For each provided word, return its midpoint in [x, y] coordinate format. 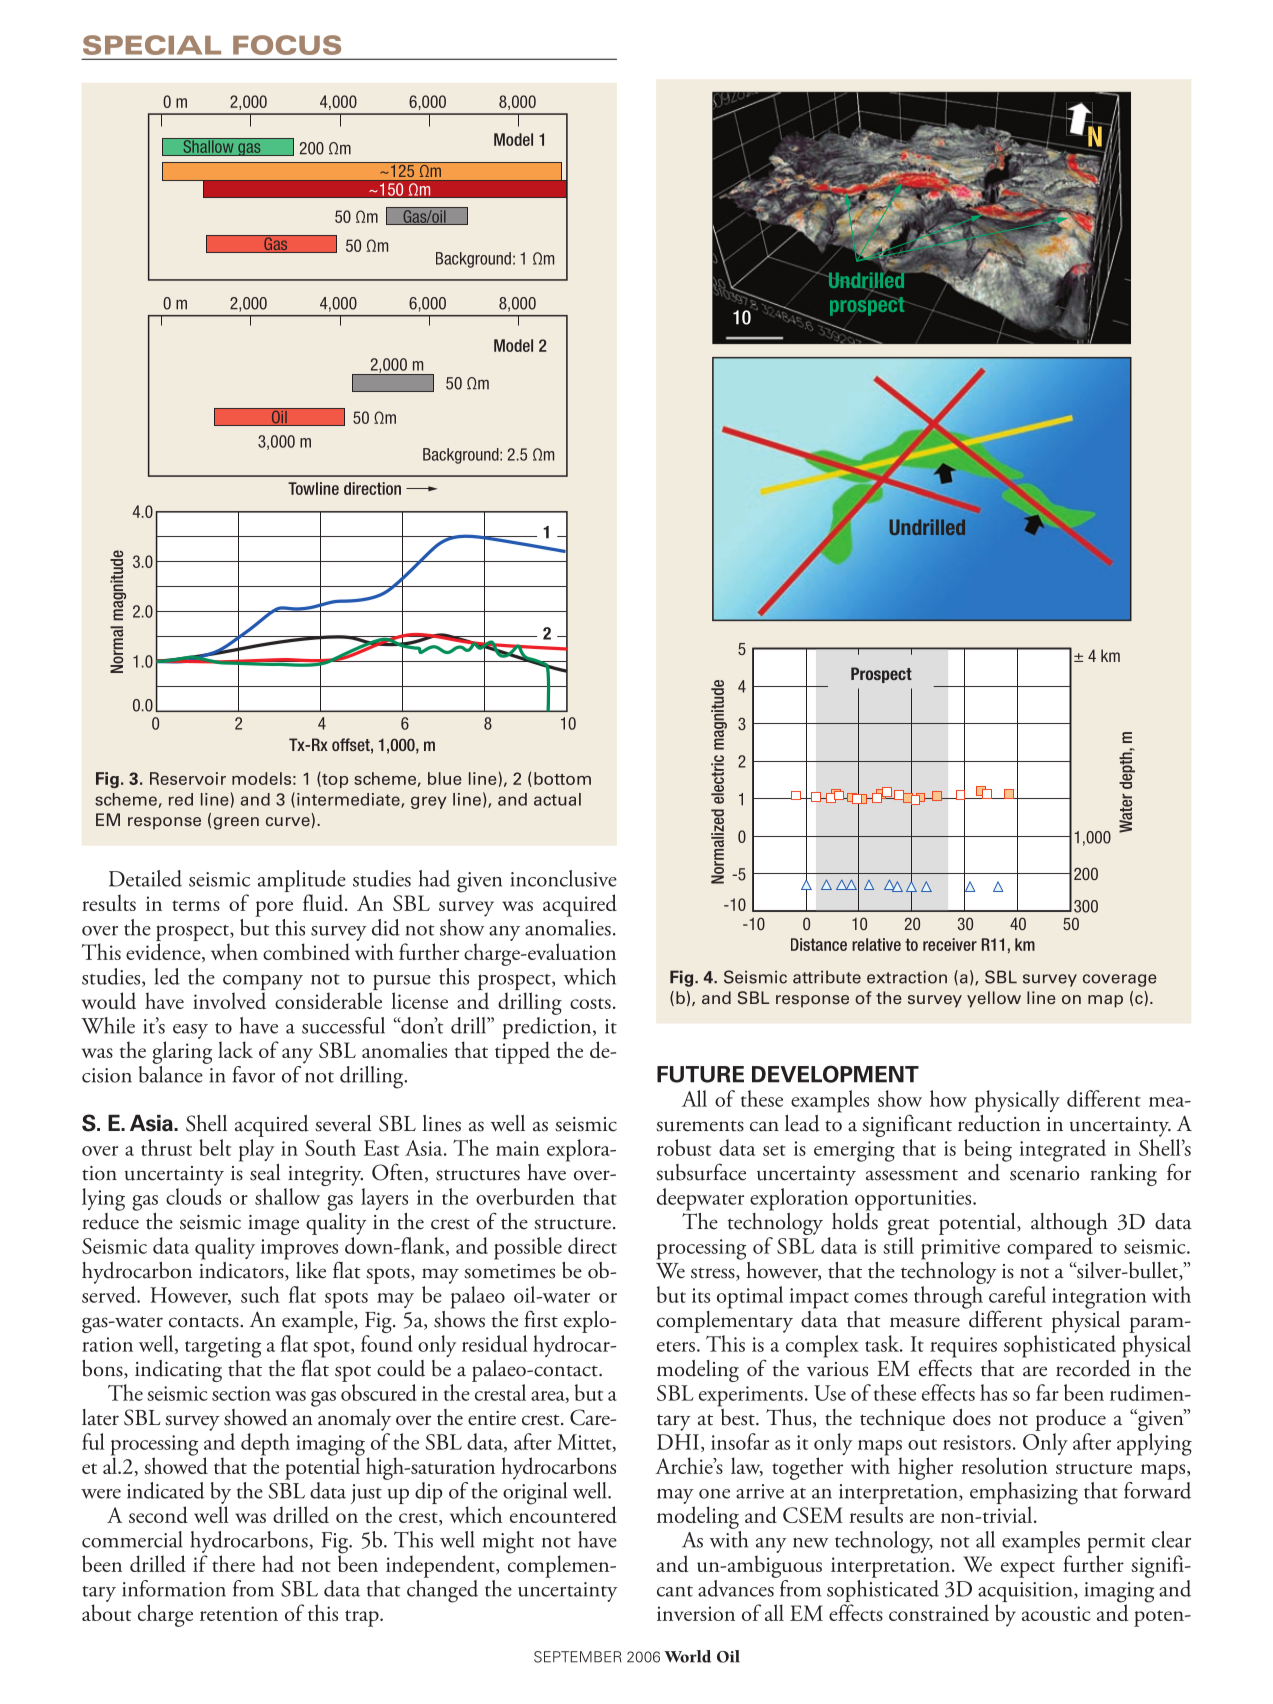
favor [254, 1074]
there [233, 1563]
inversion [696, 1613]
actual [557, 799]
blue [445, 778]
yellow [994, 999]
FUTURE [700, 1074]
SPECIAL [152, 45]
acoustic [1056, 1613]
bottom [562, 778]
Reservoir [188, 778]
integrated [1062, 1150]
